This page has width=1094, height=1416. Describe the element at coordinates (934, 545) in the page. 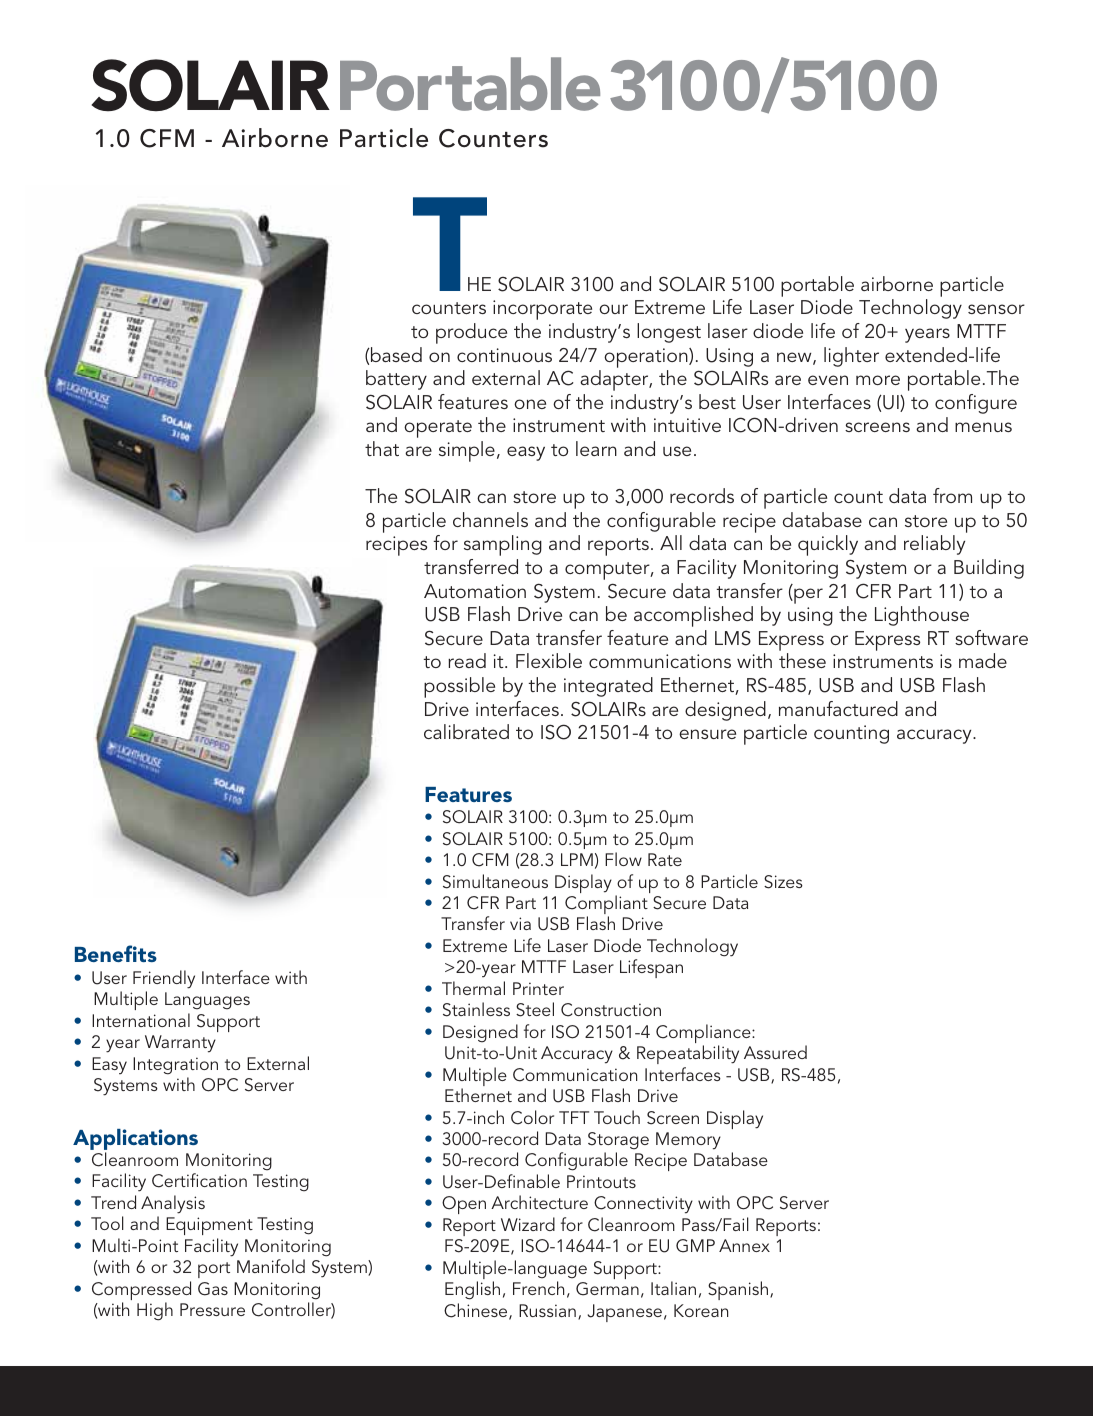

I see `reliably` at that location.
